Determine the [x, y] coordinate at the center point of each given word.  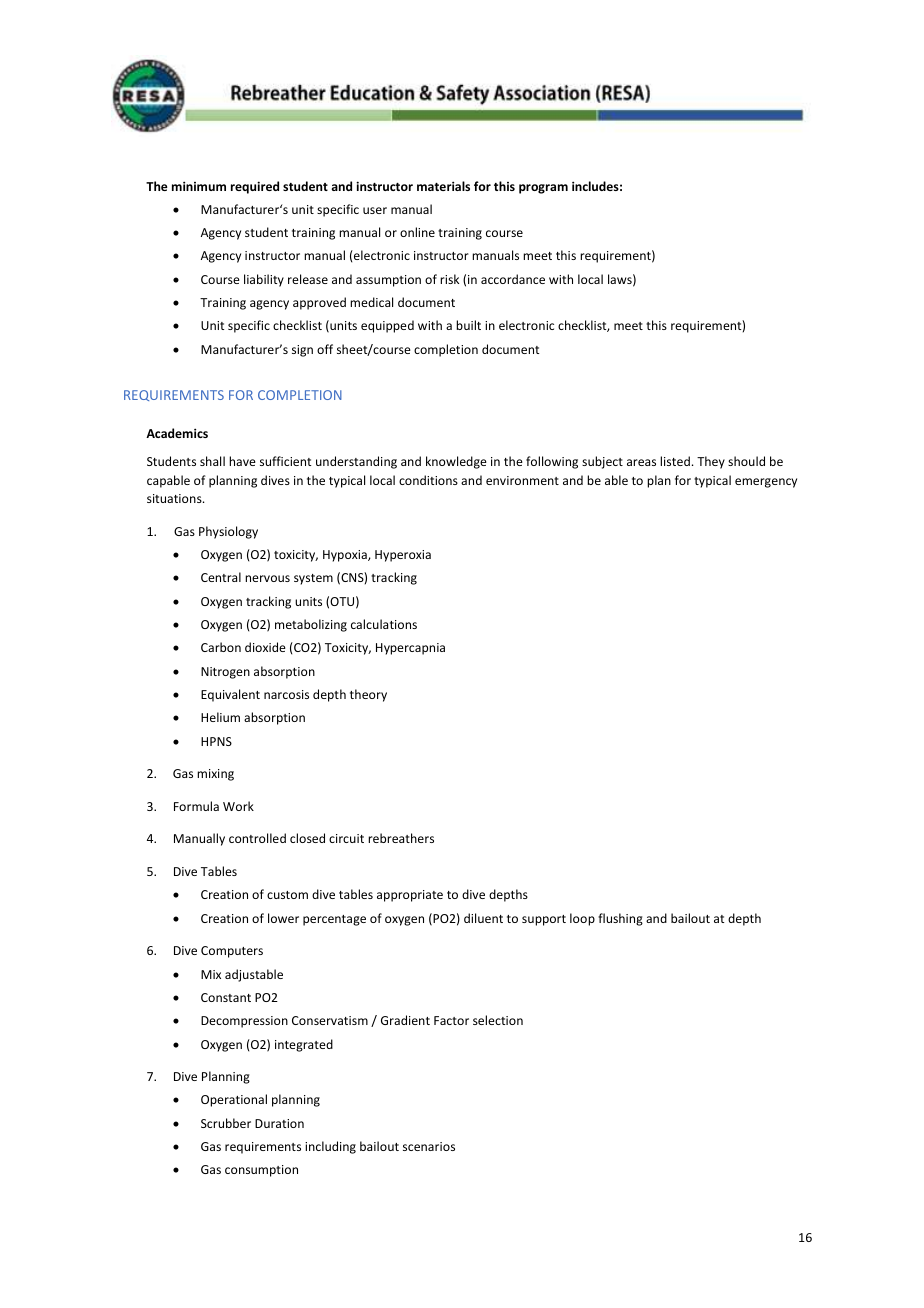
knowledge [456, 462]
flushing [620, 919]
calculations [384, 624]
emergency [766, 483]
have [242, 461]
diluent [483, 918]
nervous [267, 578]
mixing [215, 775]
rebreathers [401, 838]
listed [675, 461]
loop [582, 919]
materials [443, 186]
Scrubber [226, 1123]
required [255, 187]
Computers [232, 952]
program [543, 189]
